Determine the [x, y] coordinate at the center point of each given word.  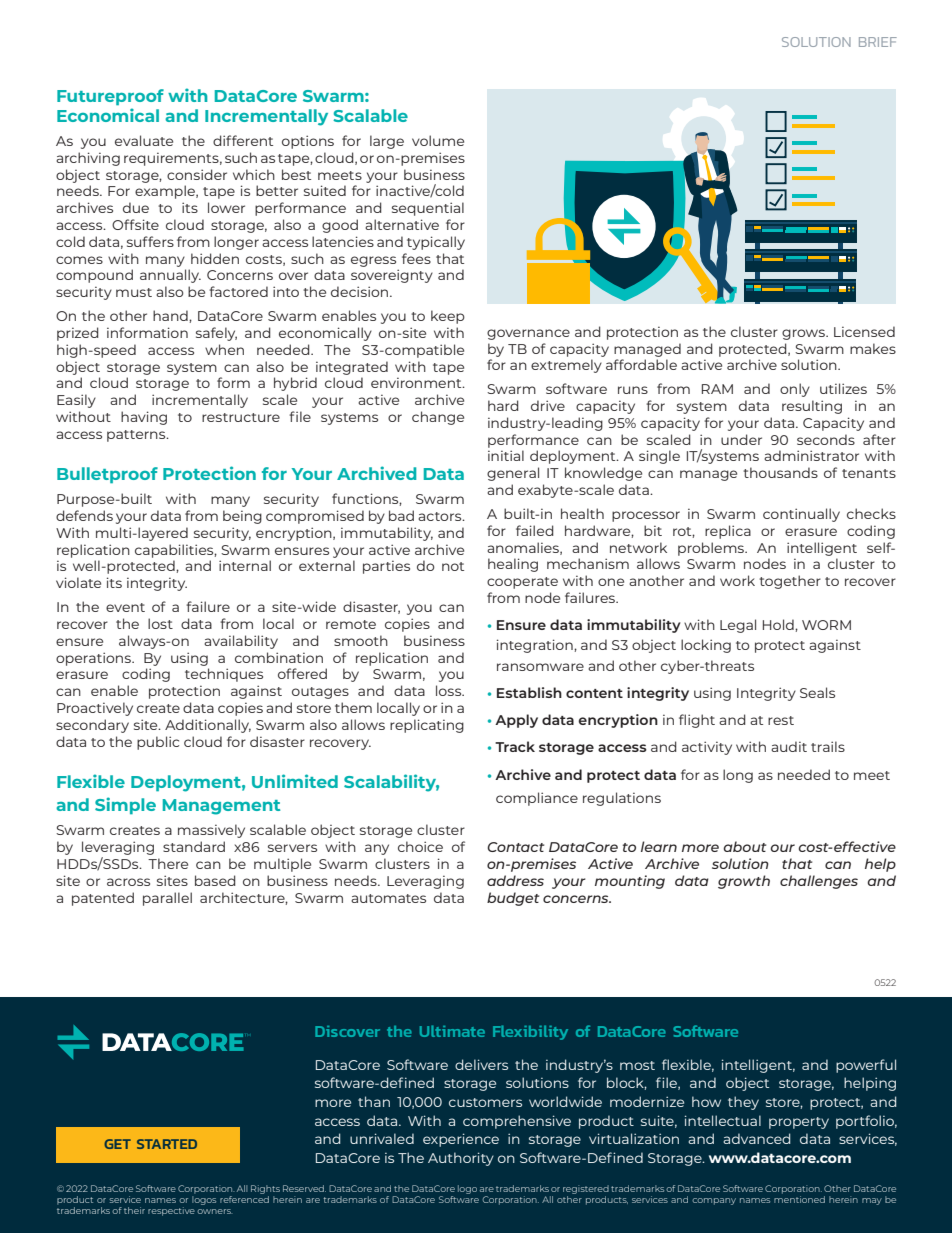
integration [536, 646]
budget [513, 899]
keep [448, 317]
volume [438, 140]
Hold [779, 624]
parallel [167, 899]
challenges [819, 882]
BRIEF [878, 42]
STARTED [167, 1144]
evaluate [144, 140]
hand [171, 315]
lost [160, 623]
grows [804, 334]
